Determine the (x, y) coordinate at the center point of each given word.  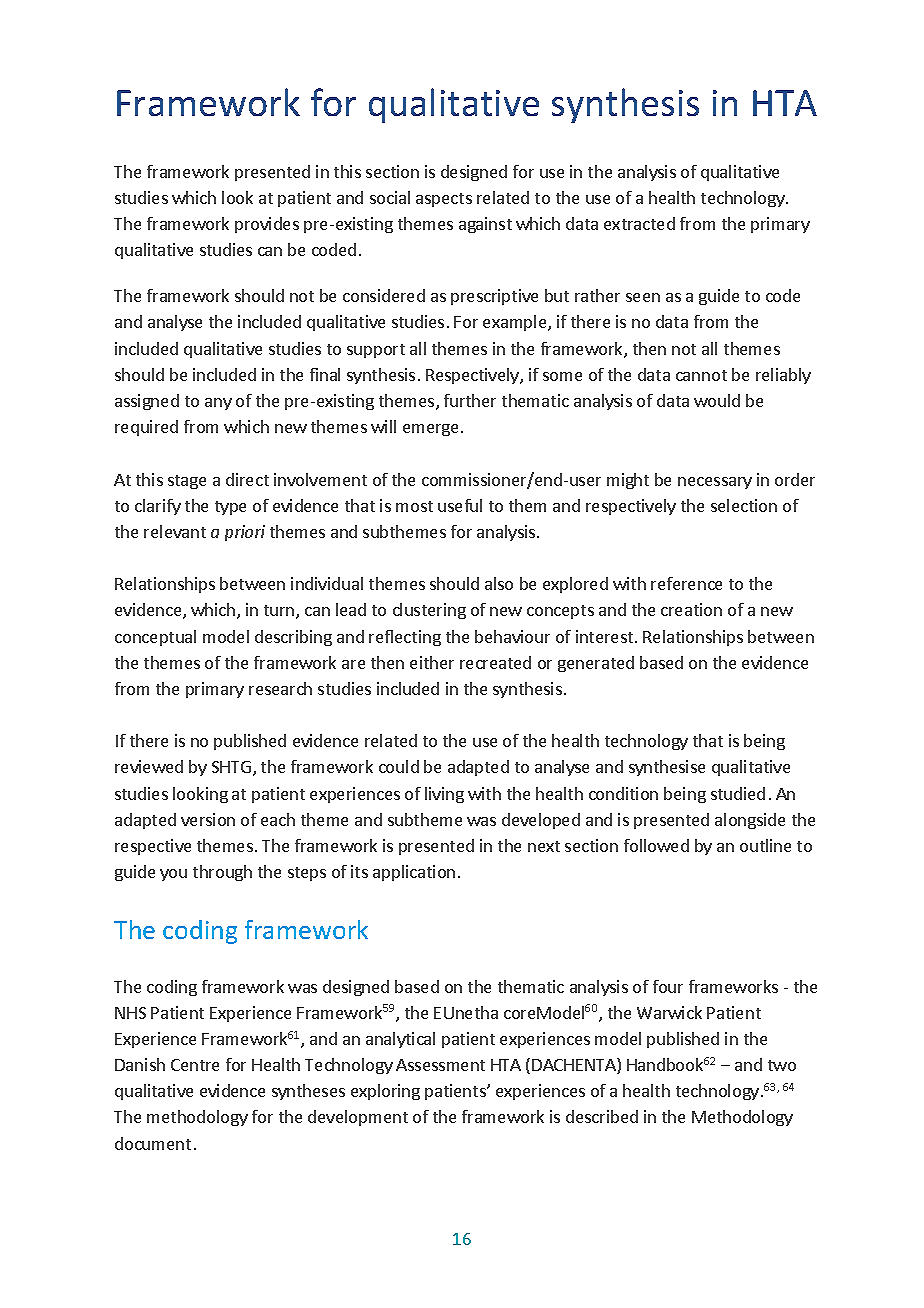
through (222, 873)
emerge (430, 430)
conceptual (155, 638)
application (414, 873)
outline (765, 845)
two (782, 1065)
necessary (715, 483)
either (432, 662)
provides (267, 225)
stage (187, 482)
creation (691, 609)
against (485, 225)
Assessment (440, 1065)
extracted (639, 223)
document (153, 1143)
